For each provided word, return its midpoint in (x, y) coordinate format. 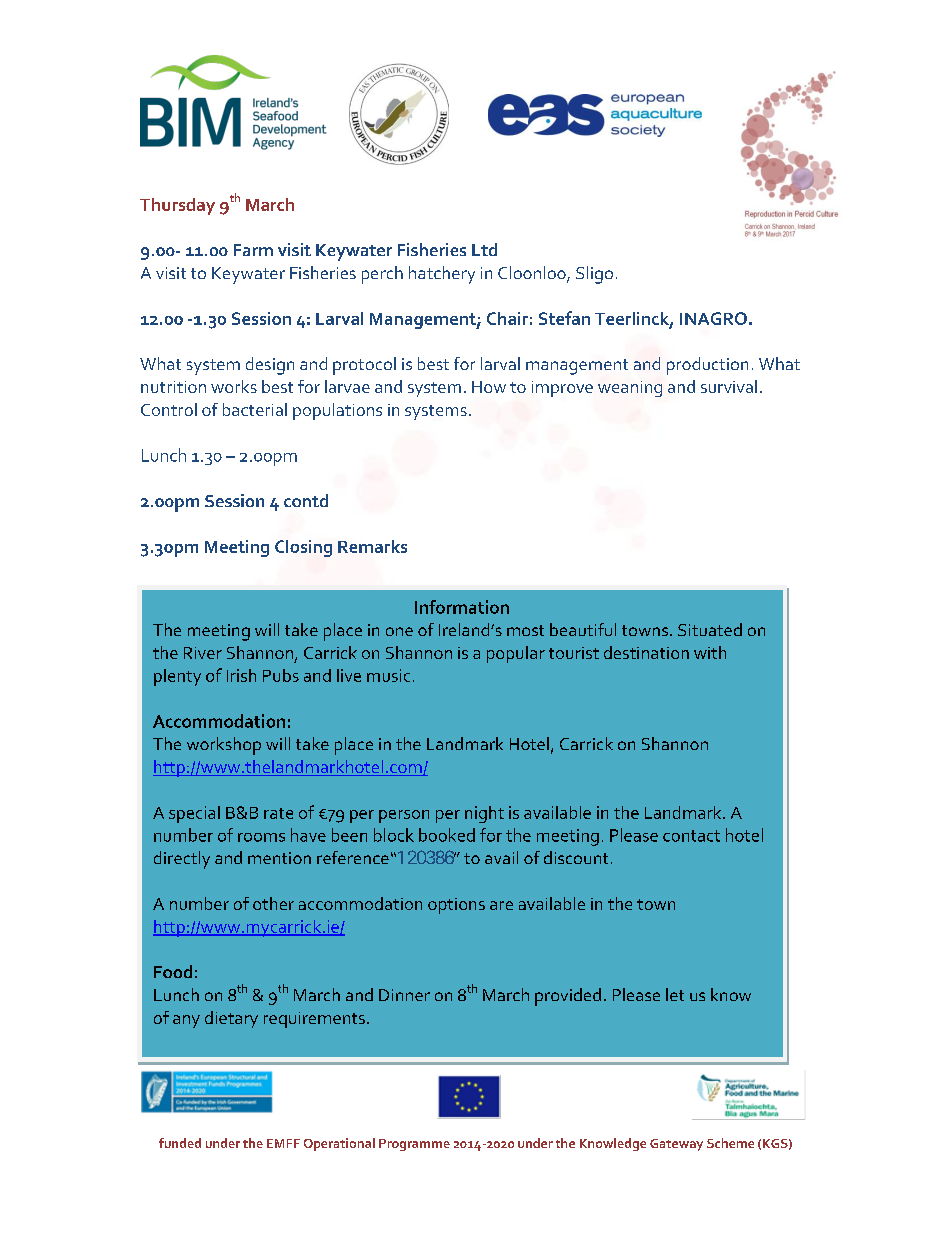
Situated (710, 629)
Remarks (372, 546)
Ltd (484, 249)
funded (180, 1143)
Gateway (676, 1145)
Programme (414, 1145)
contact (691, 836)
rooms (261, 837)
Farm (253, 250)
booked (447, 835)
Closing (303, 548)
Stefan (564, 318)
